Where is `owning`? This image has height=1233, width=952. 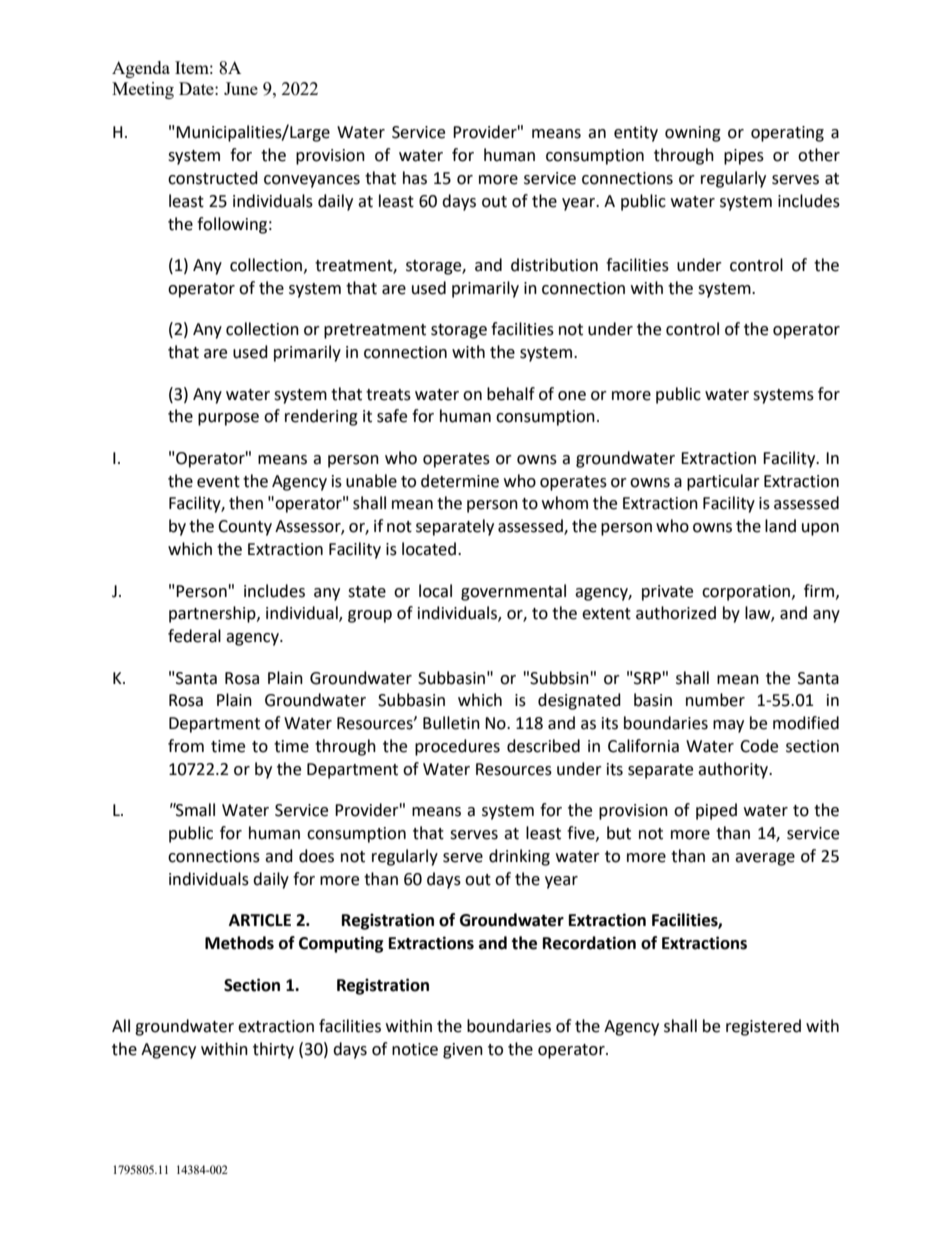
owning is located at coordinates (693, 134).
